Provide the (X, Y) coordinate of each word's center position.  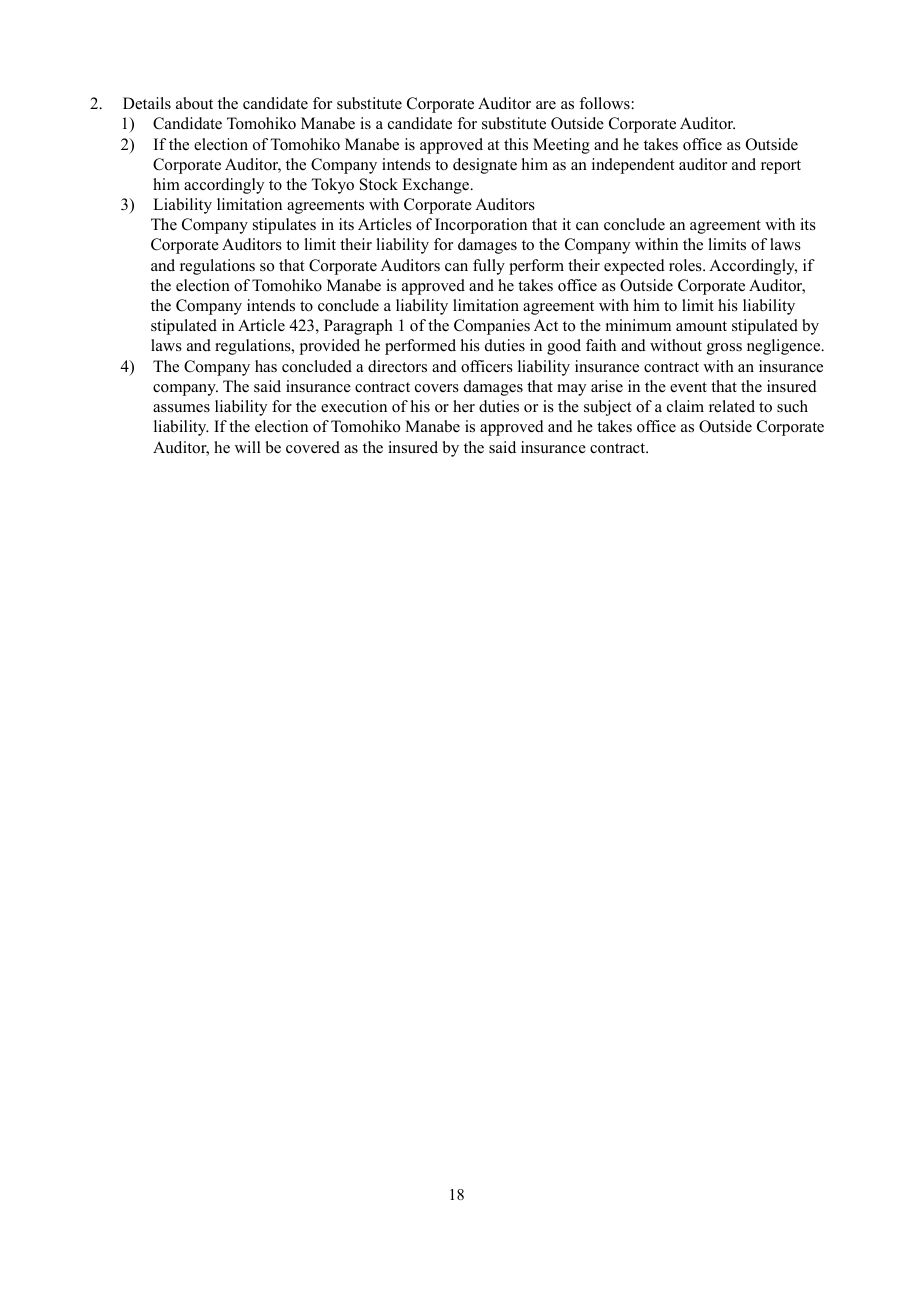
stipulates (284, 226)
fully (489, 267)
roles (686, 265)
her (464, 406)
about (194, 103)
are (546, 105)
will (248, 447)
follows (604, 103)
